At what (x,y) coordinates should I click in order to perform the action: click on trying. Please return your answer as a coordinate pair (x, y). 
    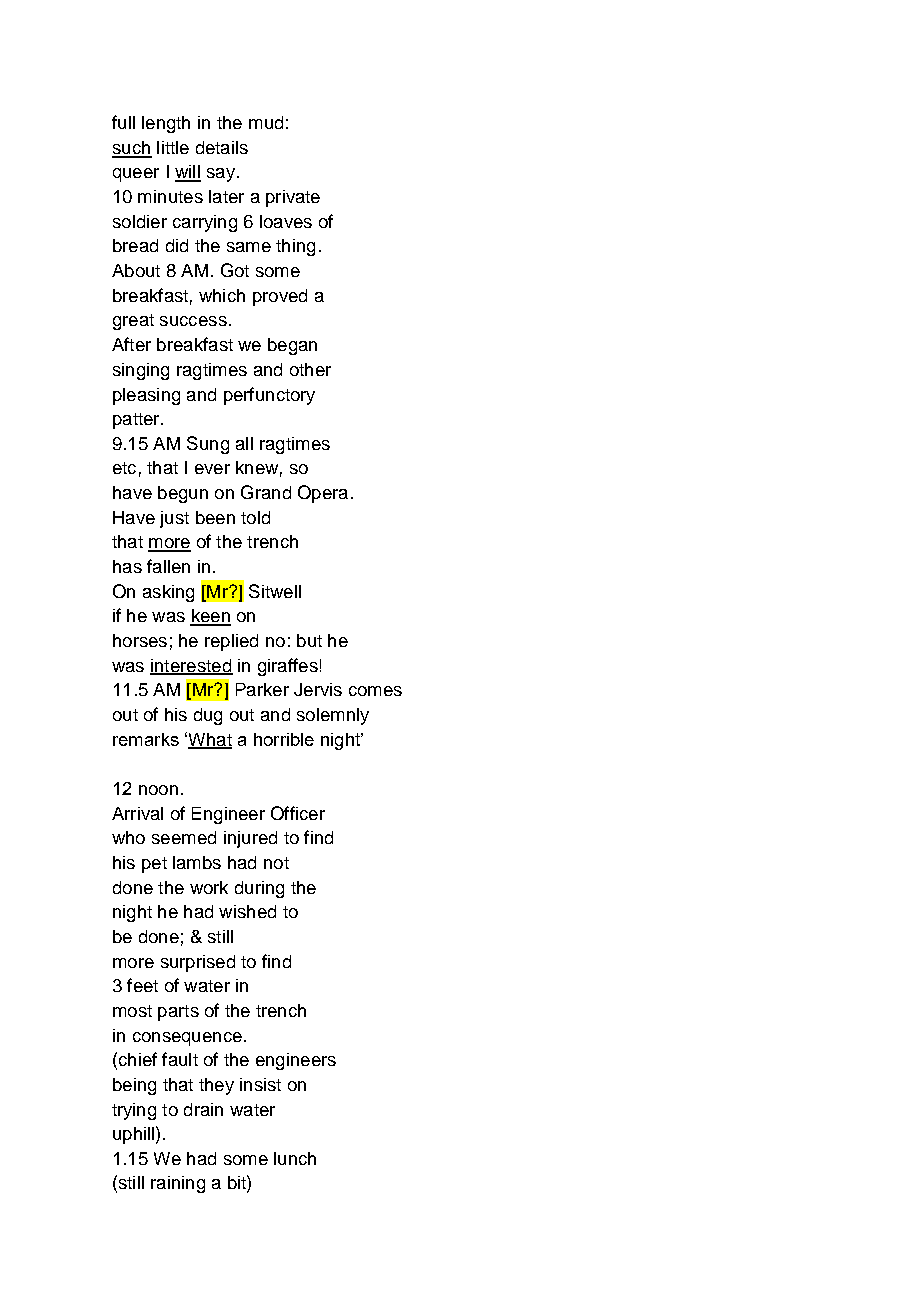
    Looking at the image, I should click on (134, 1111).
